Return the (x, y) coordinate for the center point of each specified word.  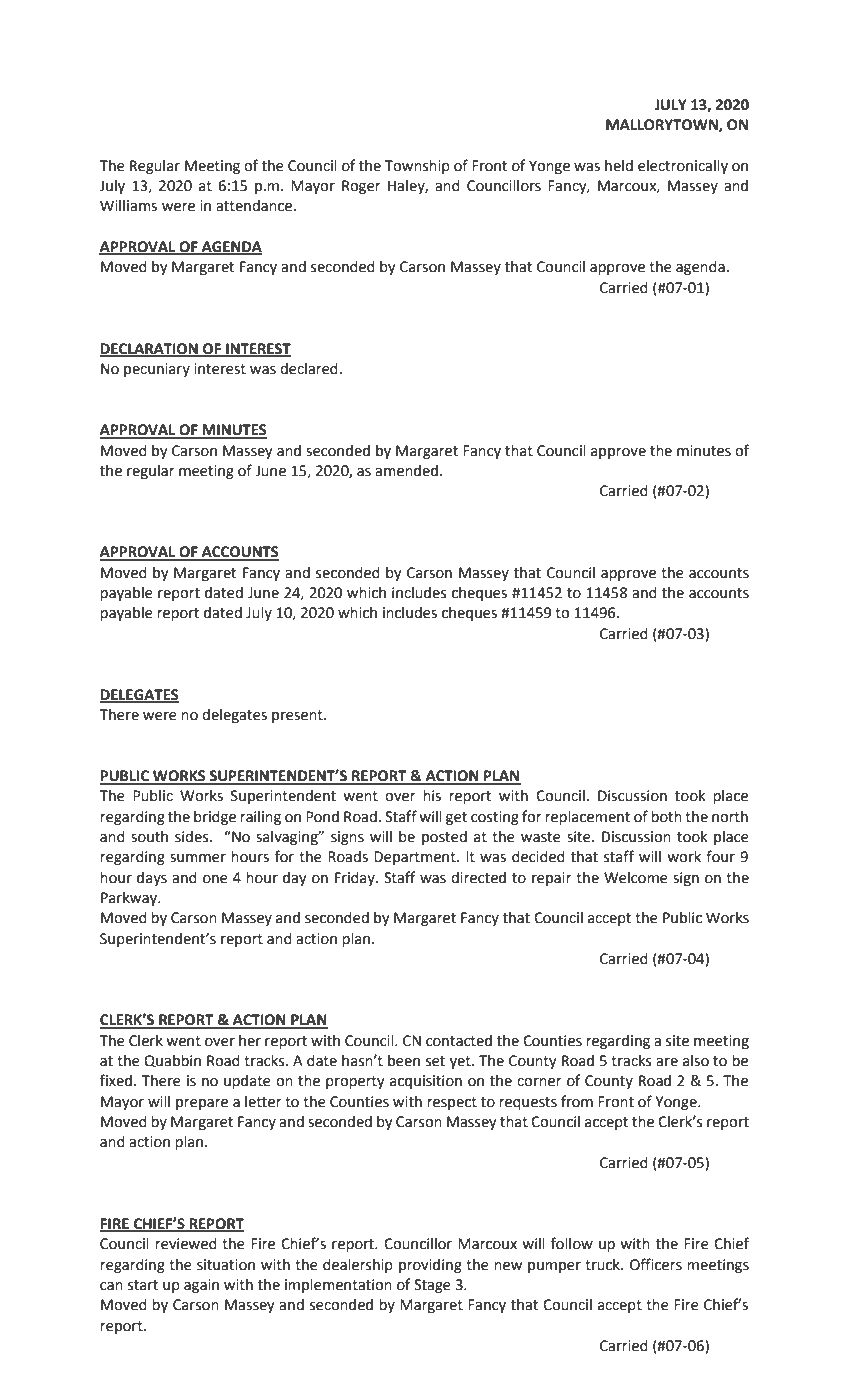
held (619, 166)
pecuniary (157, 370)
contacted (459, 1041)
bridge (215, 818)
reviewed (186, 1244)
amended (406, 471)
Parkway (130, 899)
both (666, 817)
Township (417, 167)
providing (430, 1266)
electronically (683, 167)
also (696, 1061)
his (432, 796)
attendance (254, 206)
